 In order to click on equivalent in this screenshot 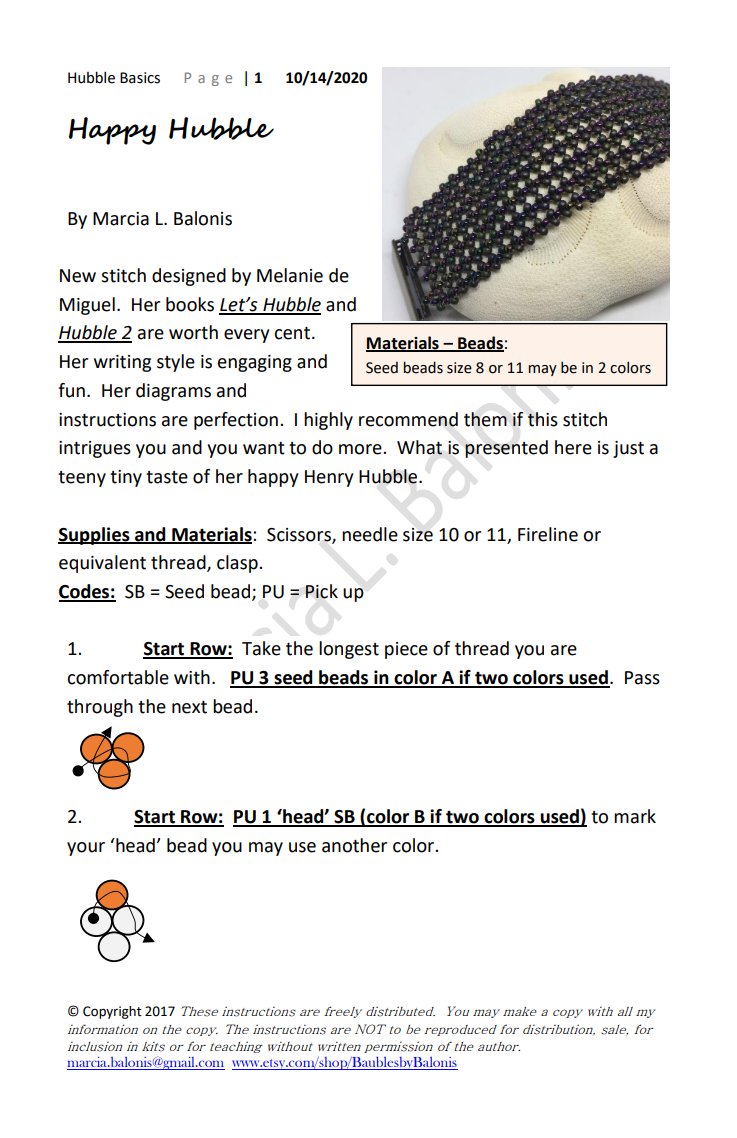, I will do `click(102, 564)`.
